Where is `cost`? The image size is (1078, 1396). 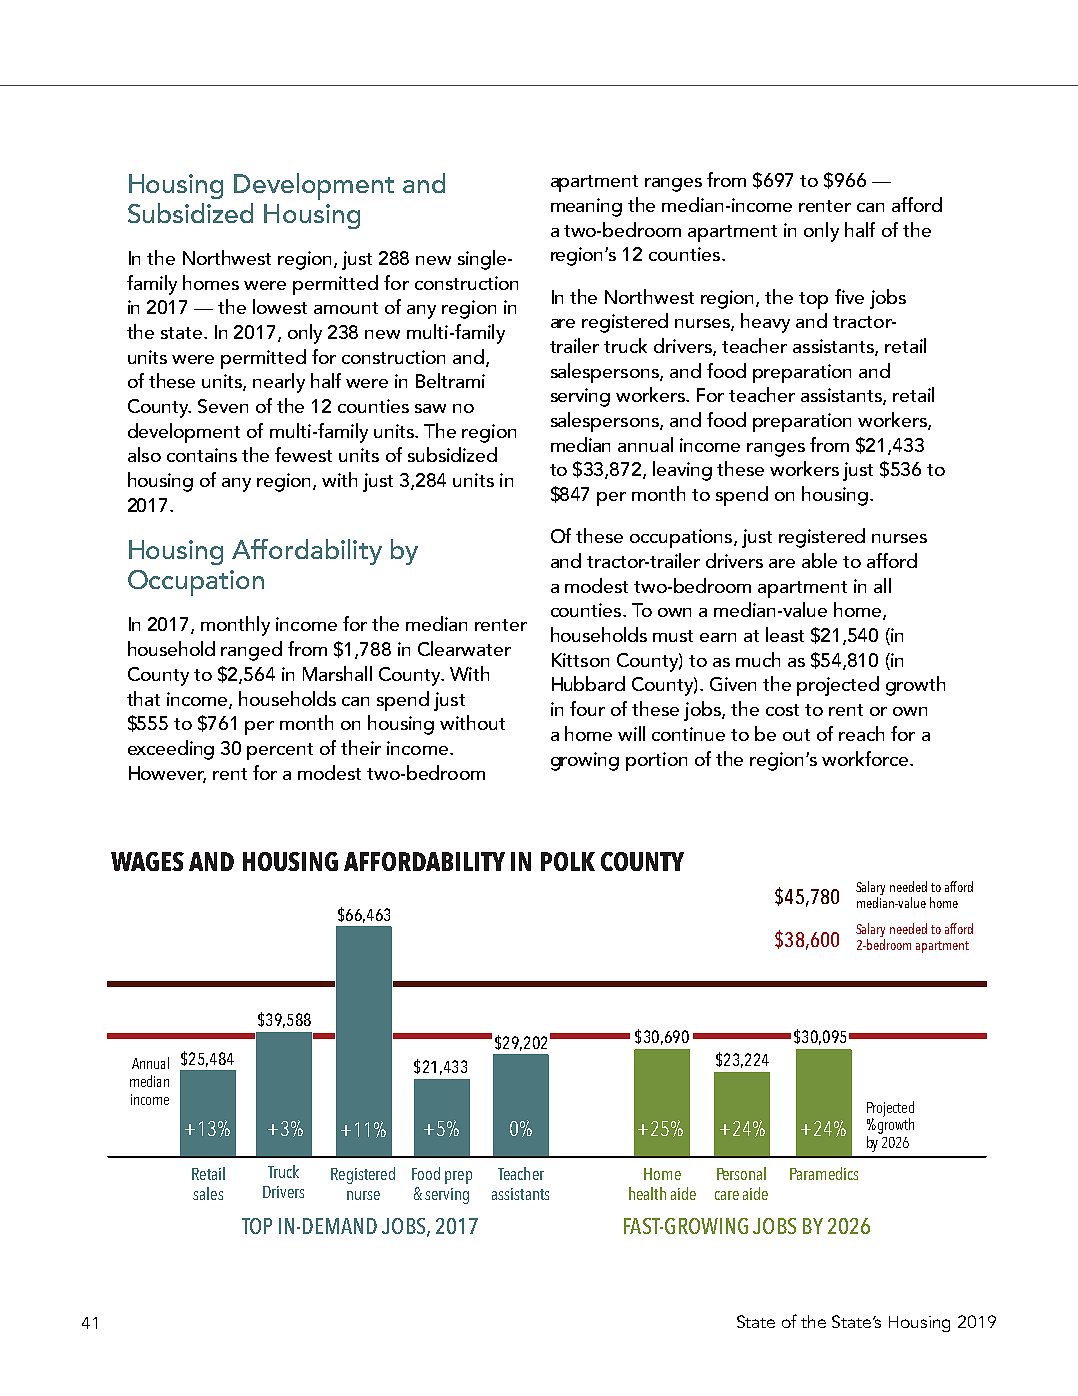 cost is located at coordinates (782, 710).
